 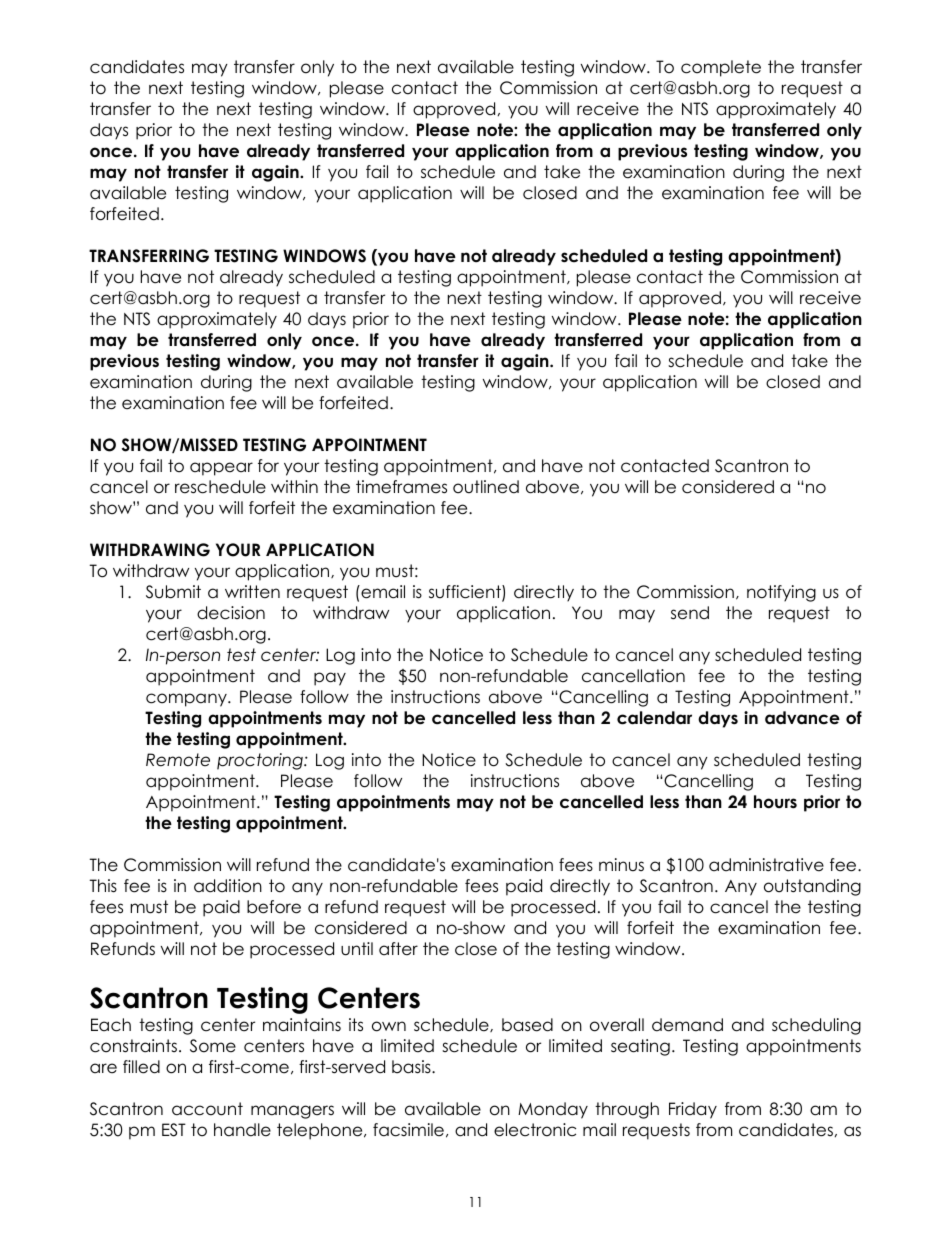 What do you see at coordinates (466, 593) in the page?
I see `sufficient` at bounding box center [466, 593].
